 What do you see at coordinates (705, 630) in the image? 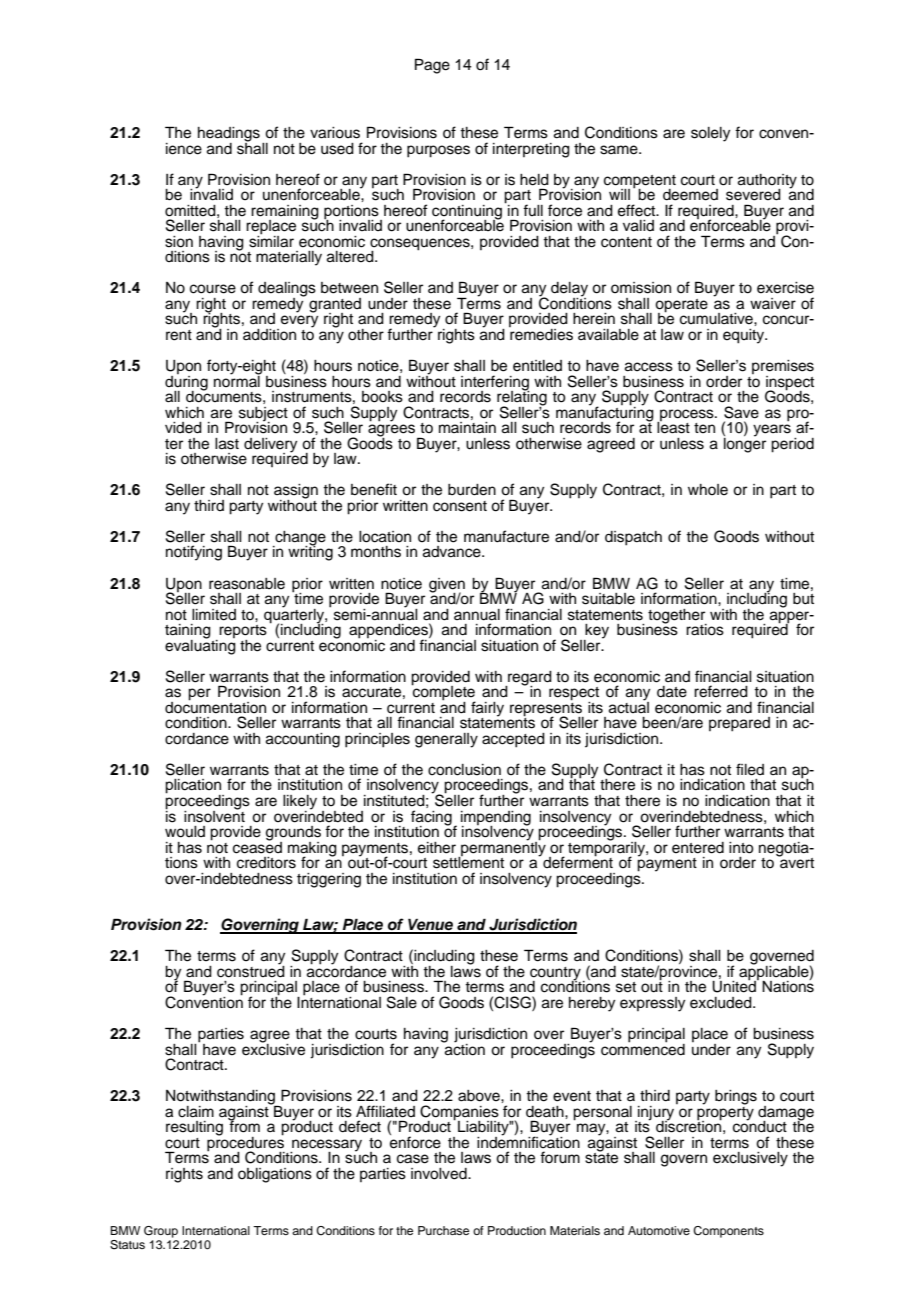
I see `ratios` at bounding box center [705, 630].
